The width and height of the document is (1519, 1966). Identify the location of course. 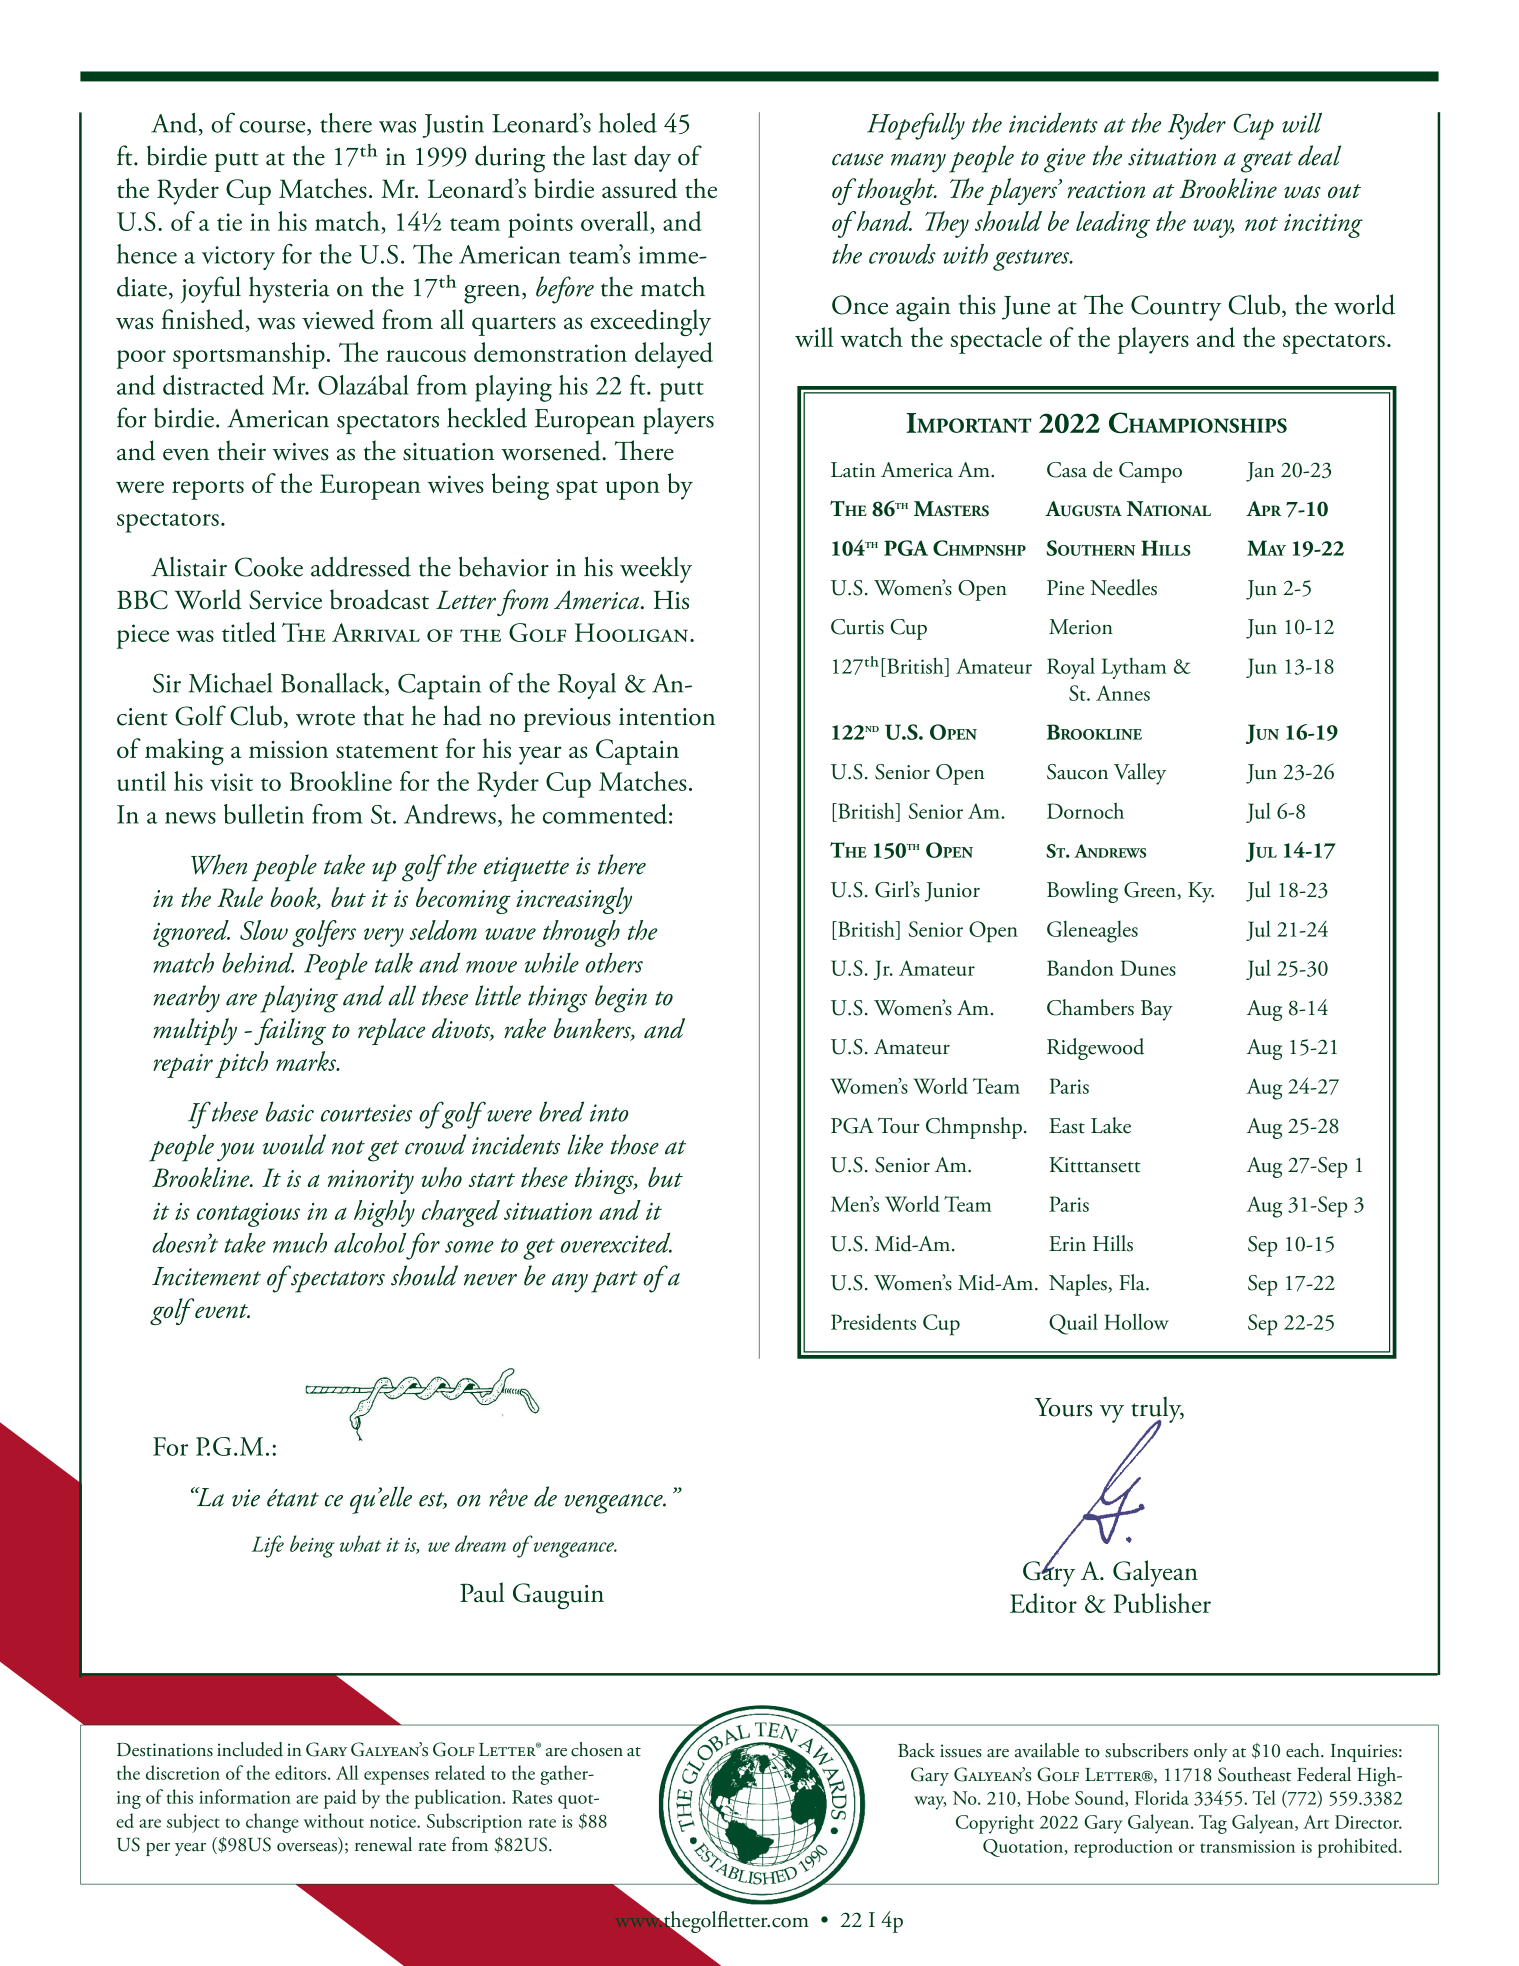
(274, 127).
